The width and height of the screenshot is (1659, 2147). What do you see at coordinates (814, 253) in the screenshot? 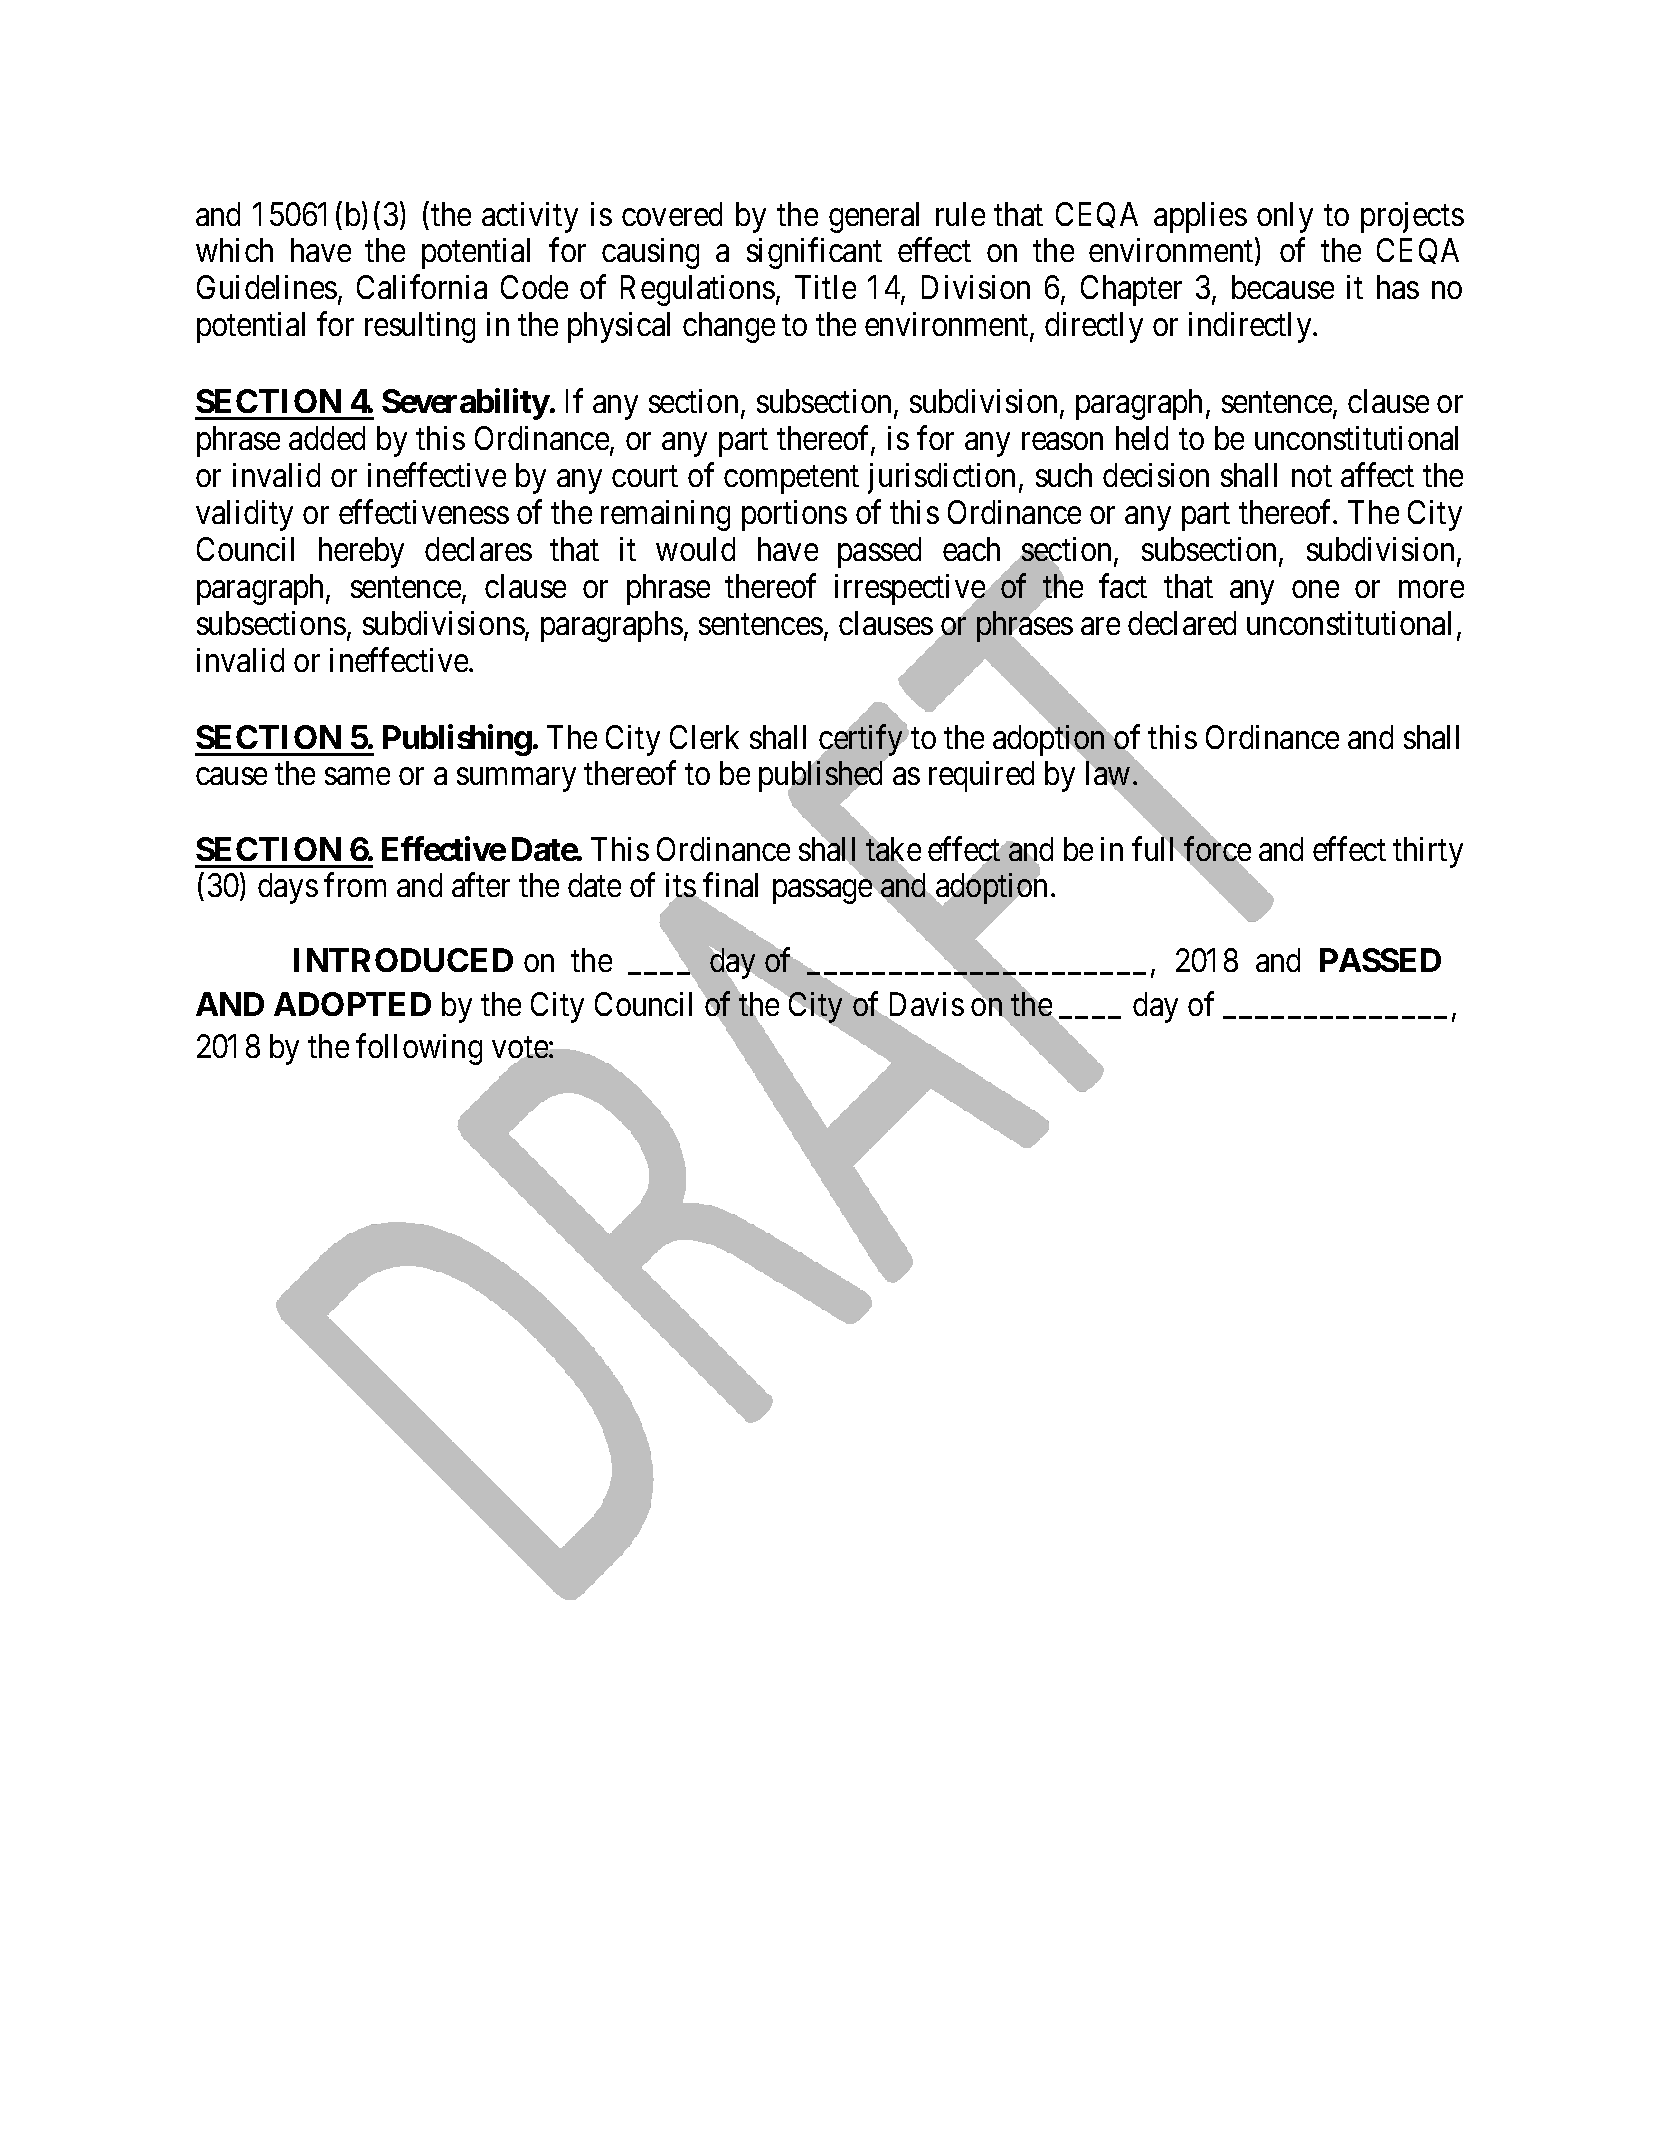
I see `significant` at bounding box center [814, 253].
